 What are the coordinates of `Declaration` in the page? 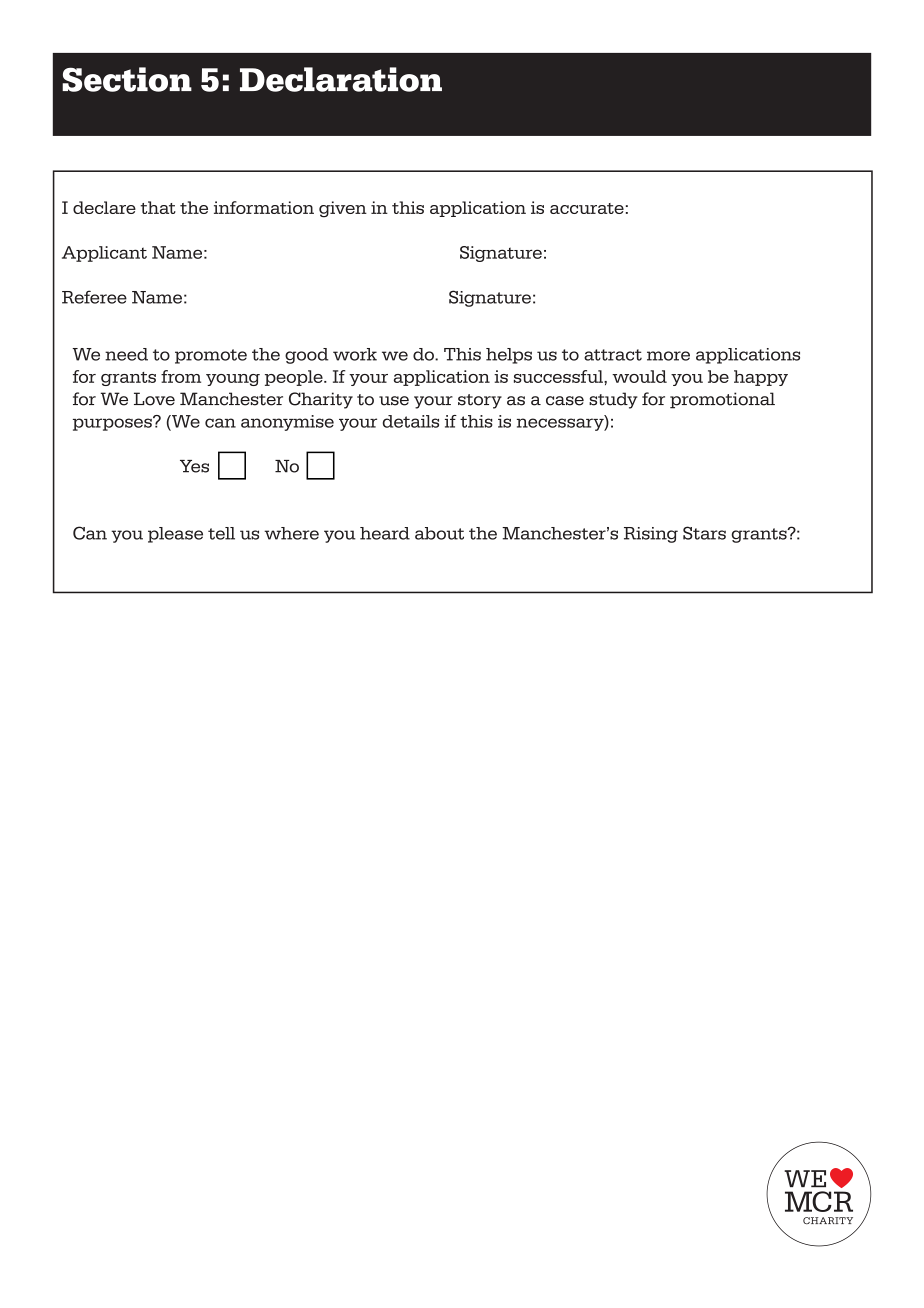 It's located at (341, 79).
